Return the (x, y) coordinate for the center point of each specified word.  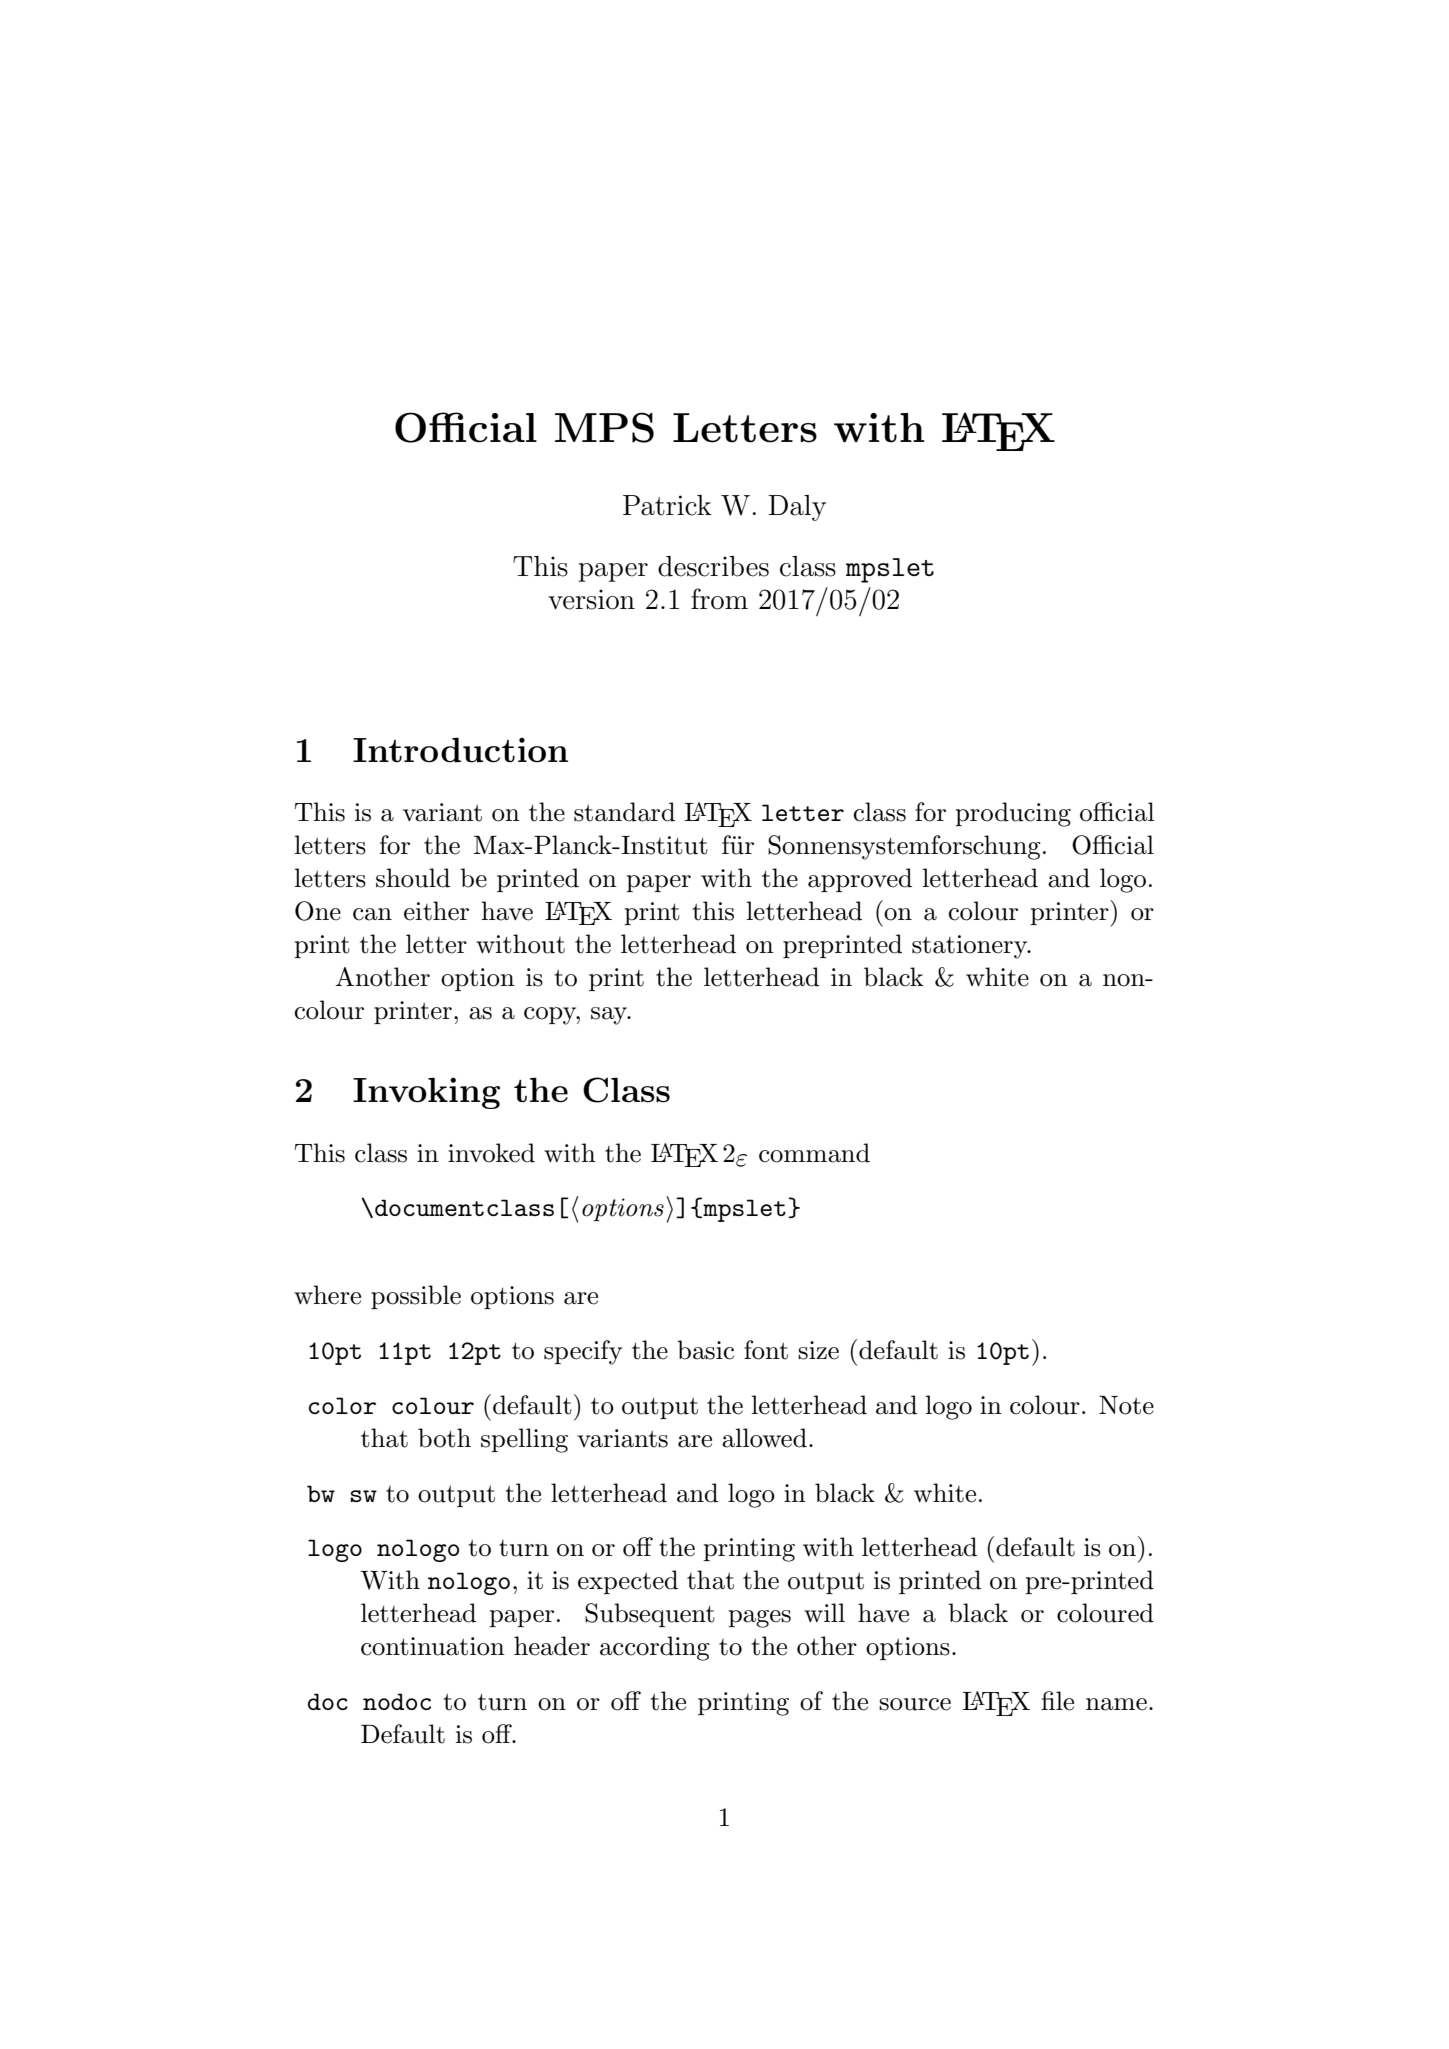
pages (759, 1619)
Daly (797, 508)
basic (705, 1350)
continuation (433, 1646)
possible (416, 1297)
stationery (971, 947)
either (436, 911)
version (591, 599)
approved (860, 880)
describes (713, 566)
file (1057, 1701)
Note (1126, 1405)
